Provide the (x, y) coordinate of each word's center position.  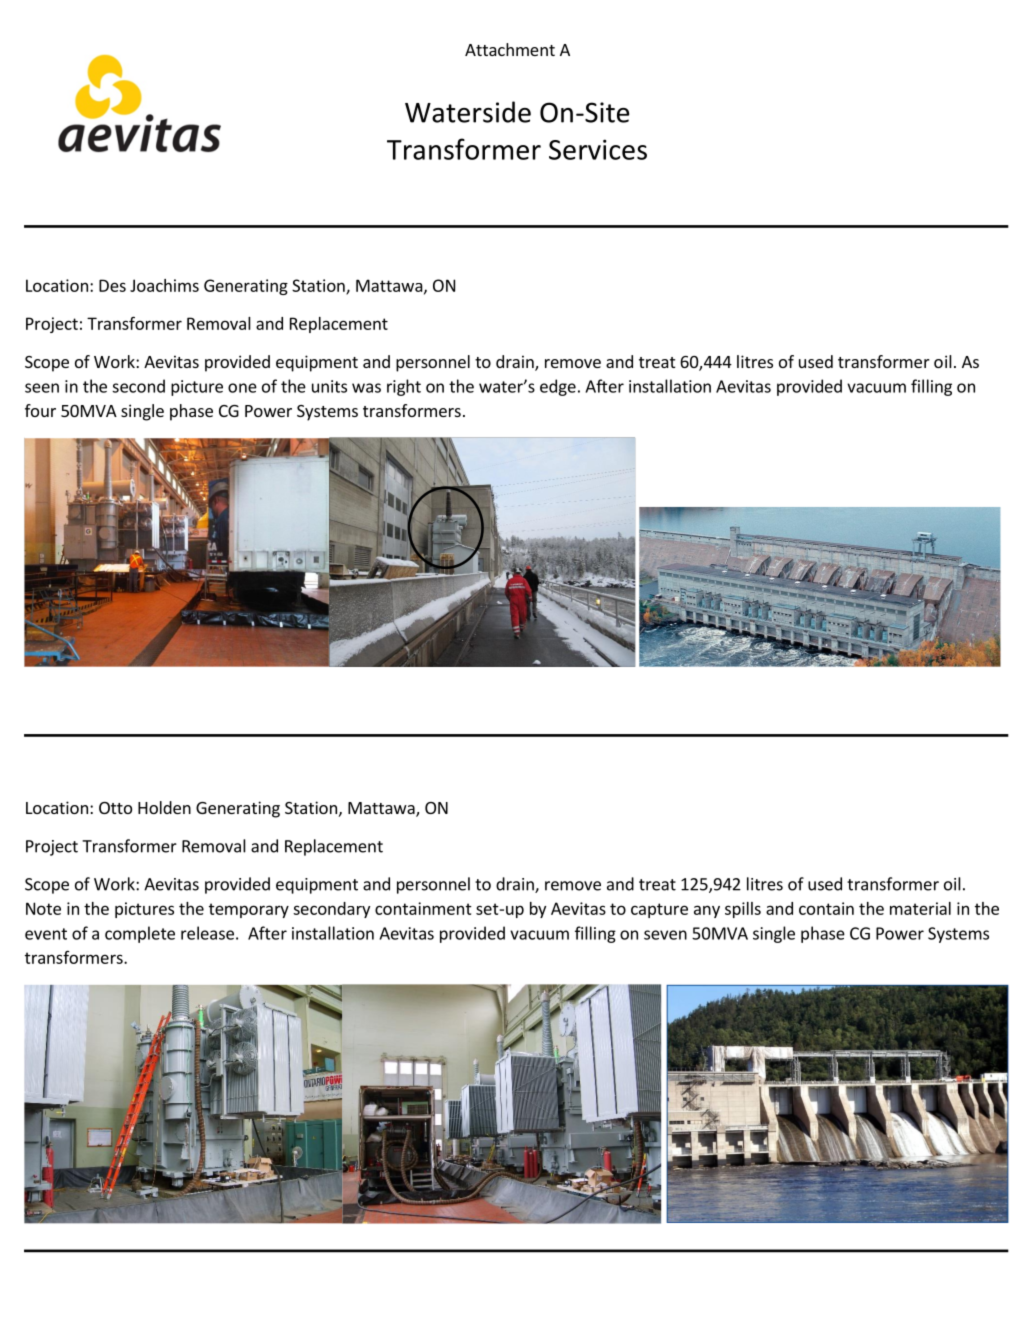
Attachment (510, 49)
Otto (115, 808)
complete (140, 934)
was (366, 388)
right (404, 387)
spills (743, 910)
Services (598, 149)
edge (558, 387)
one (242, 388)
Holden (164, 807)
